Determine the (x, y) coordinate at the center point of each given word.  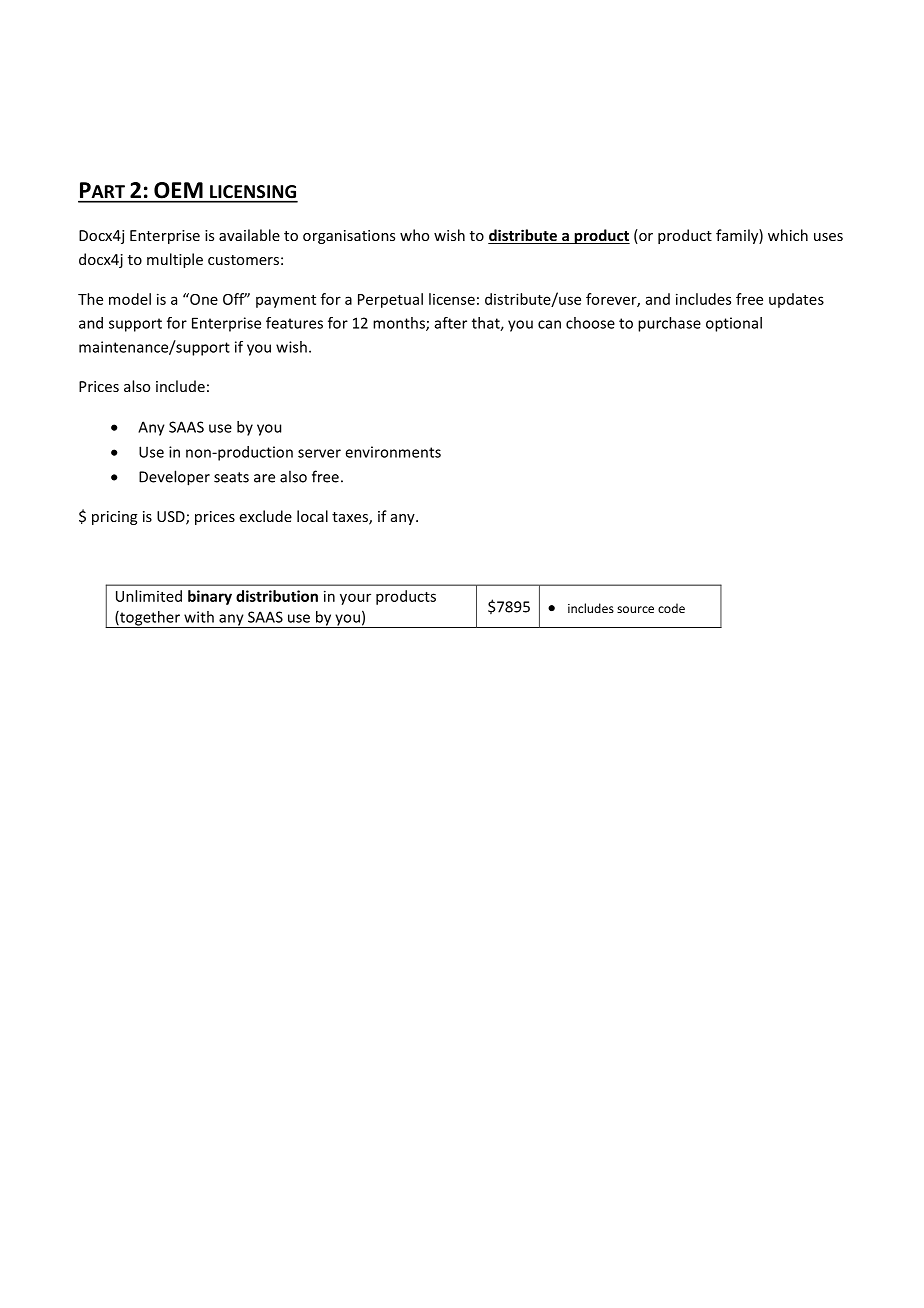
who (414, 235)
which (788, 235)
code (671, 608)
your (355, 599)
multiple (175, 260)
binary (210, 597)
